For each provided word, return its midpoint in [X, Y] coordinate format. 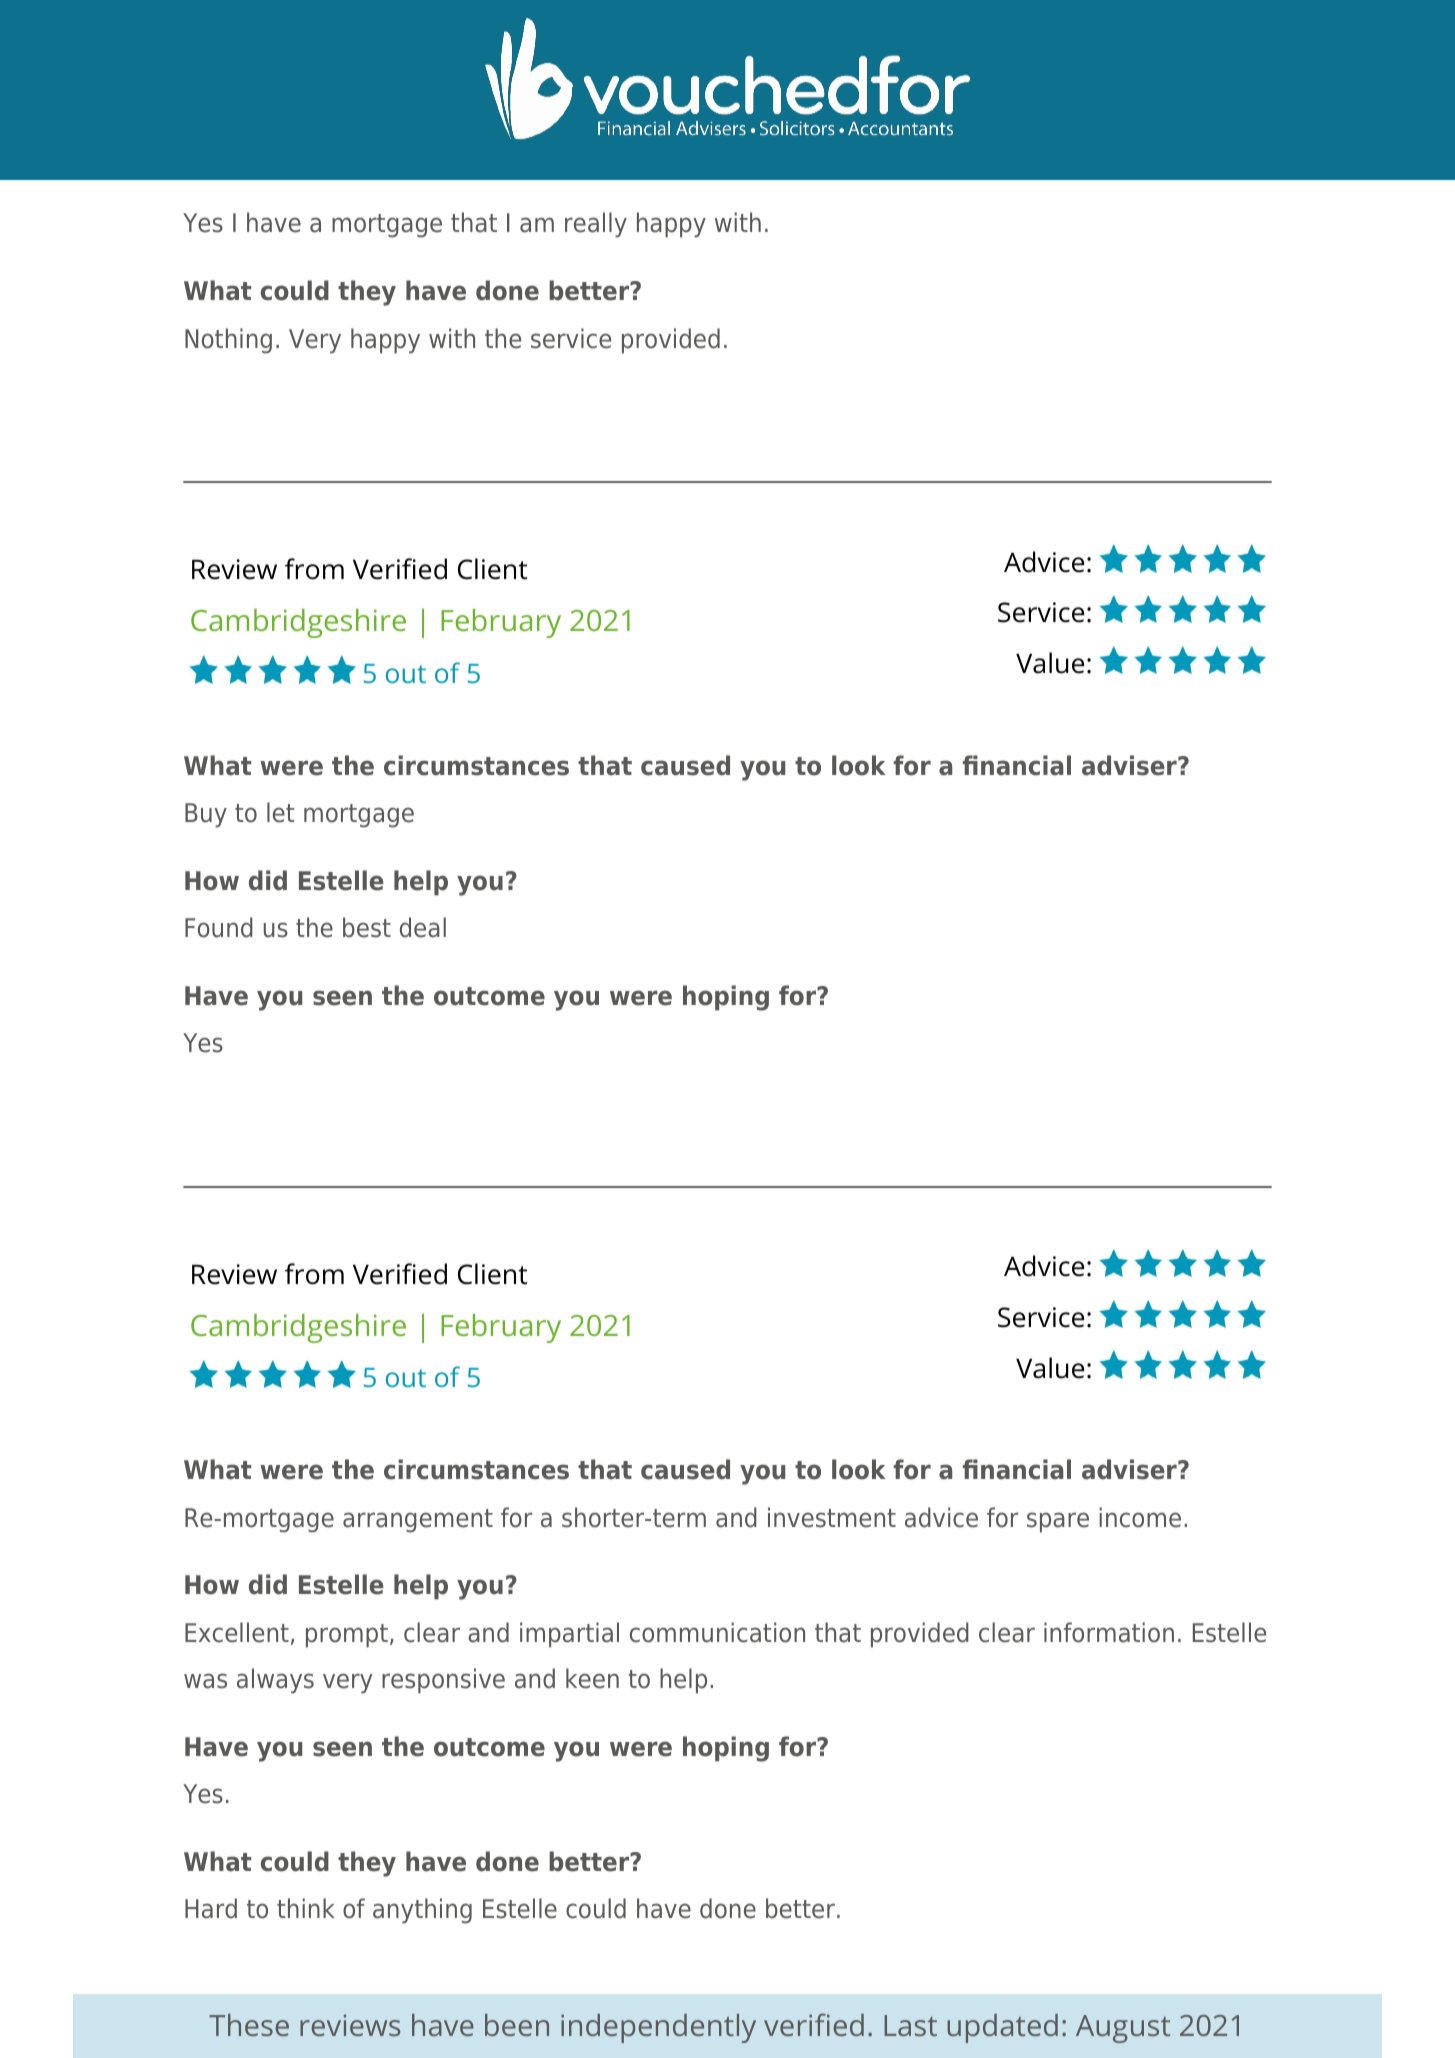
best [367, 927]
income [1140, 1517]
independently [658, 2028]
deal [423, 927]
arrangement [418, 1521]
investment [832, 1517]
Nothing [228, 341]
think [306, 1908]
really [596, 225]
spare [1058, 1522]
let [280, 812]
